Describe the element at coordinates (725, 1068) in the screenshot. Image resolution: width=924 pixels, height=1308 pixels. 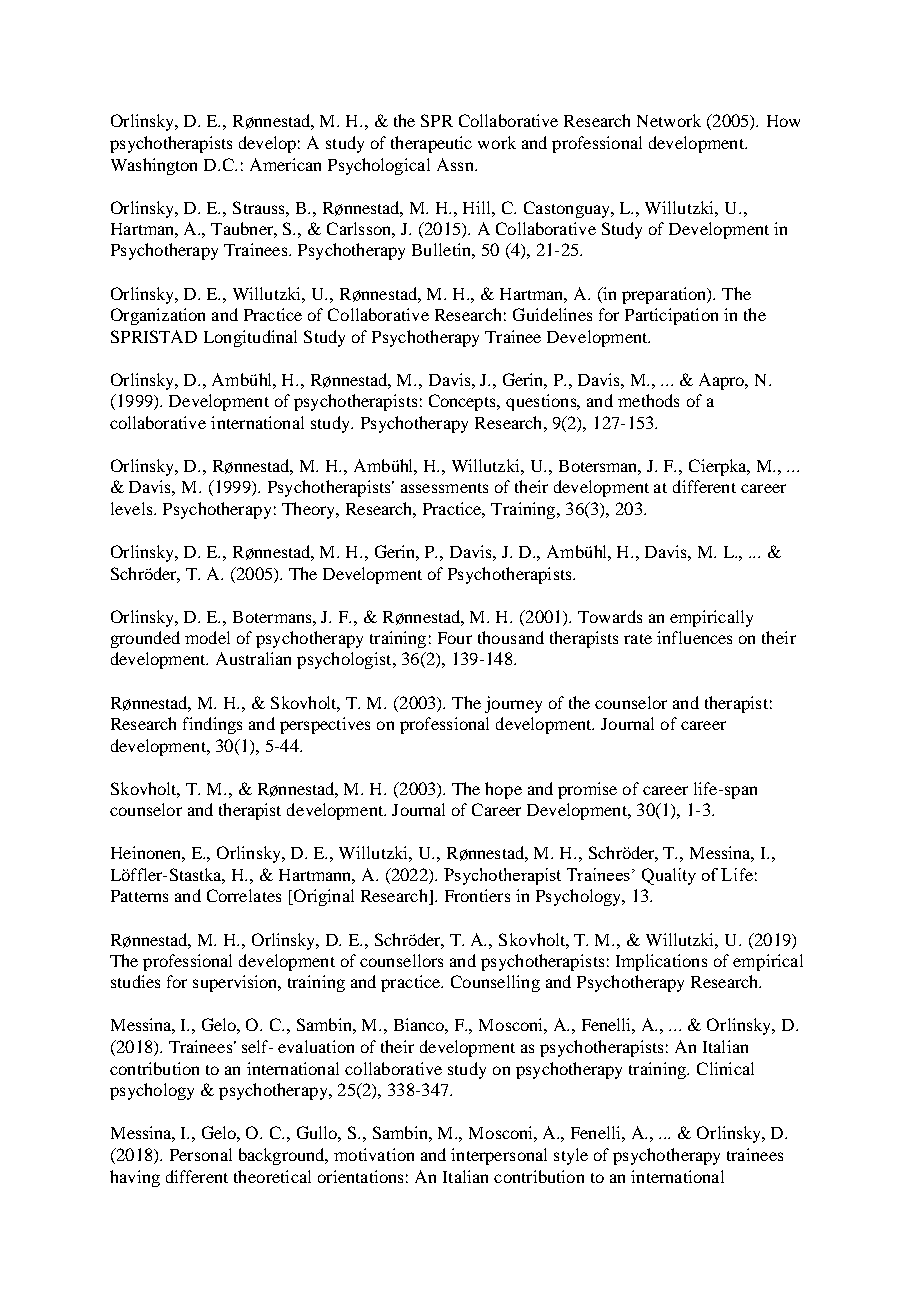
I see `Clinical` at that location.
